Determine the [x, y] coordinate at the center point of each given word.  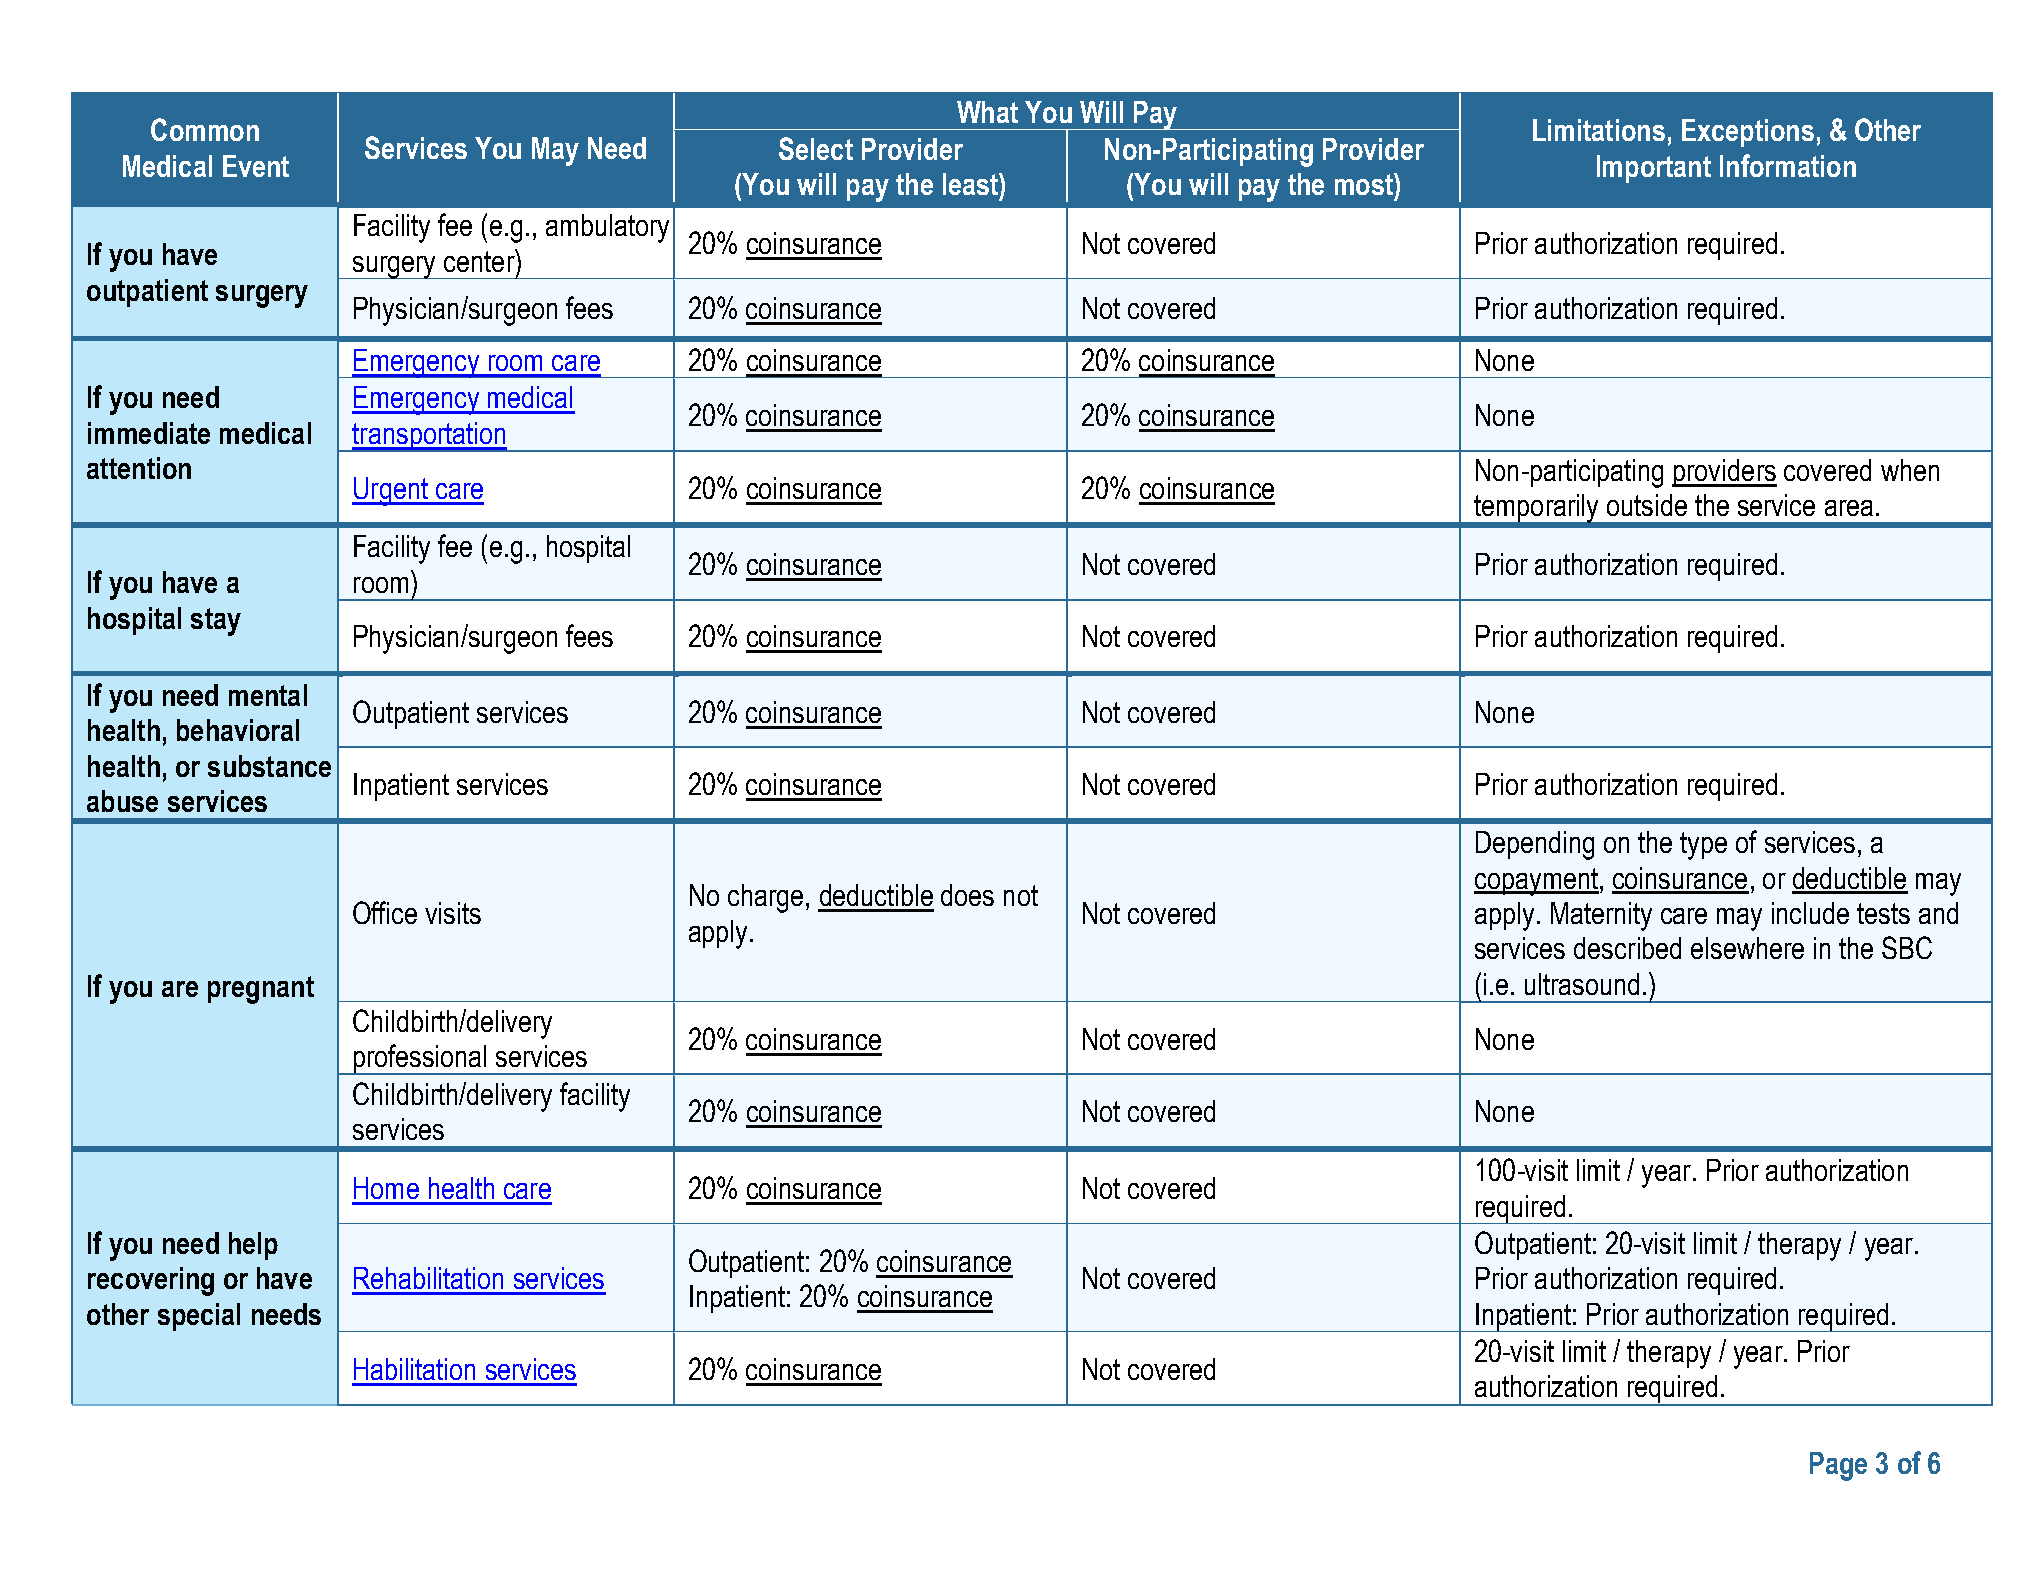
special [199, 1317]
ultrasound [1582, 984]
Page [1838, 1466]
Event [256, 166]
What [987, 112]
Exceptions [1748, 133]
